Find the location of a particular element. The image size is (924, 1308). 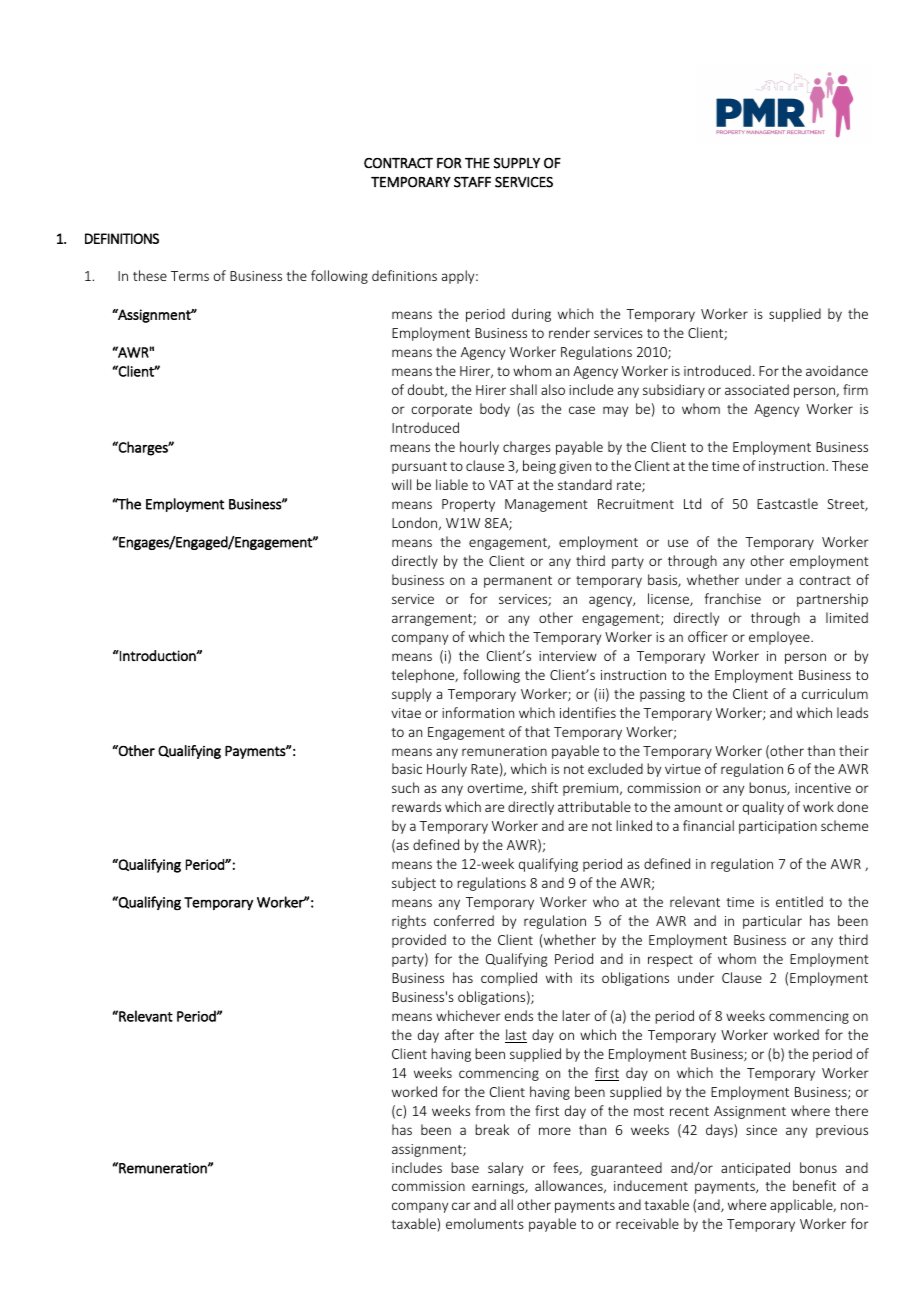

STAFF is located at coordinates (472, 182).
